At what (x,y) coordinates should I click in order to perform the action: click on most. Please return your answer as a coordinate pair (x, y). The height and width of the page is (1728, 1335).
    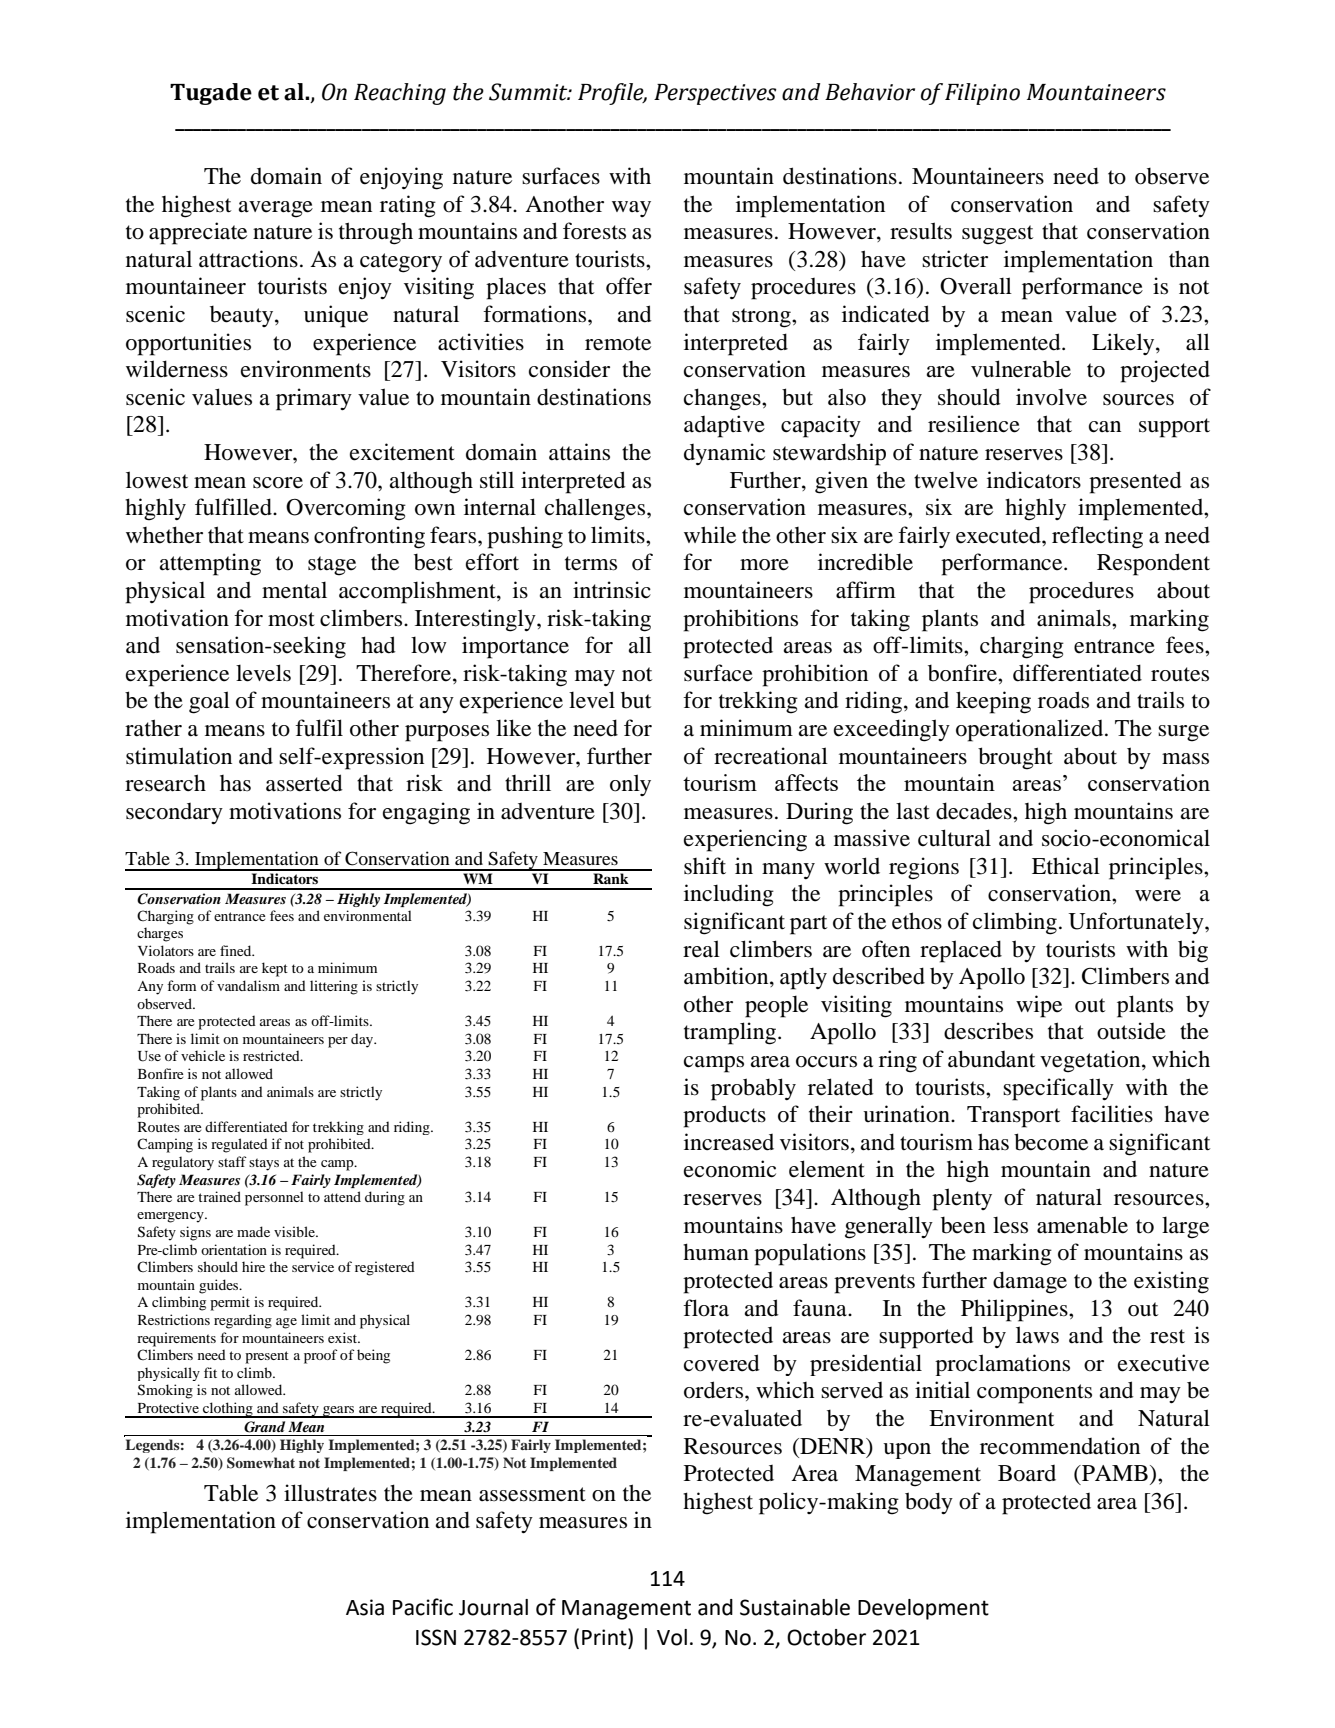
    Looking at the image, I should click on (291, 619).
